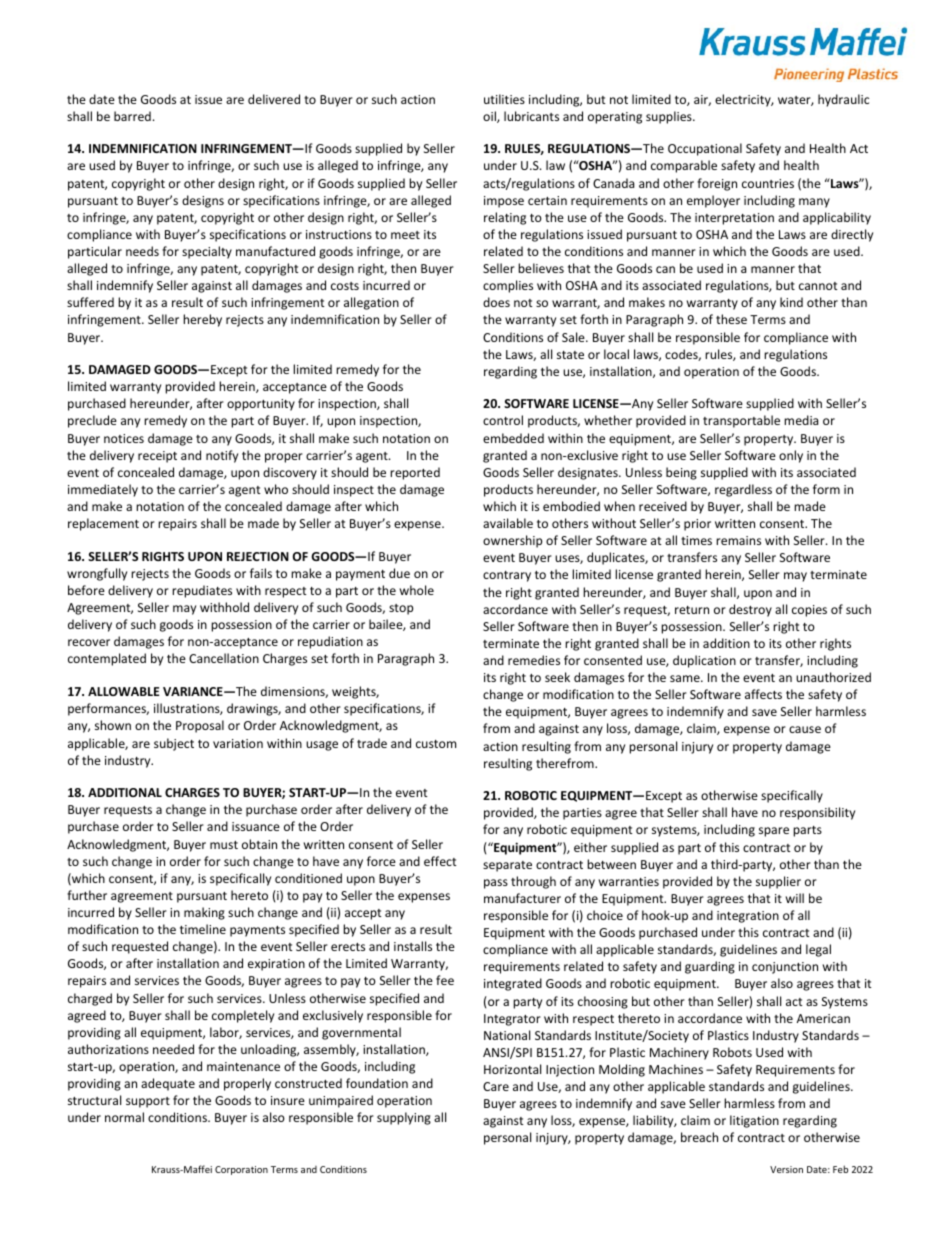 The width and height of the document is (952, 1233). What do you see at coordinates (490, 117) in the document?
I see `oil` at bounding box center [490, 117].
